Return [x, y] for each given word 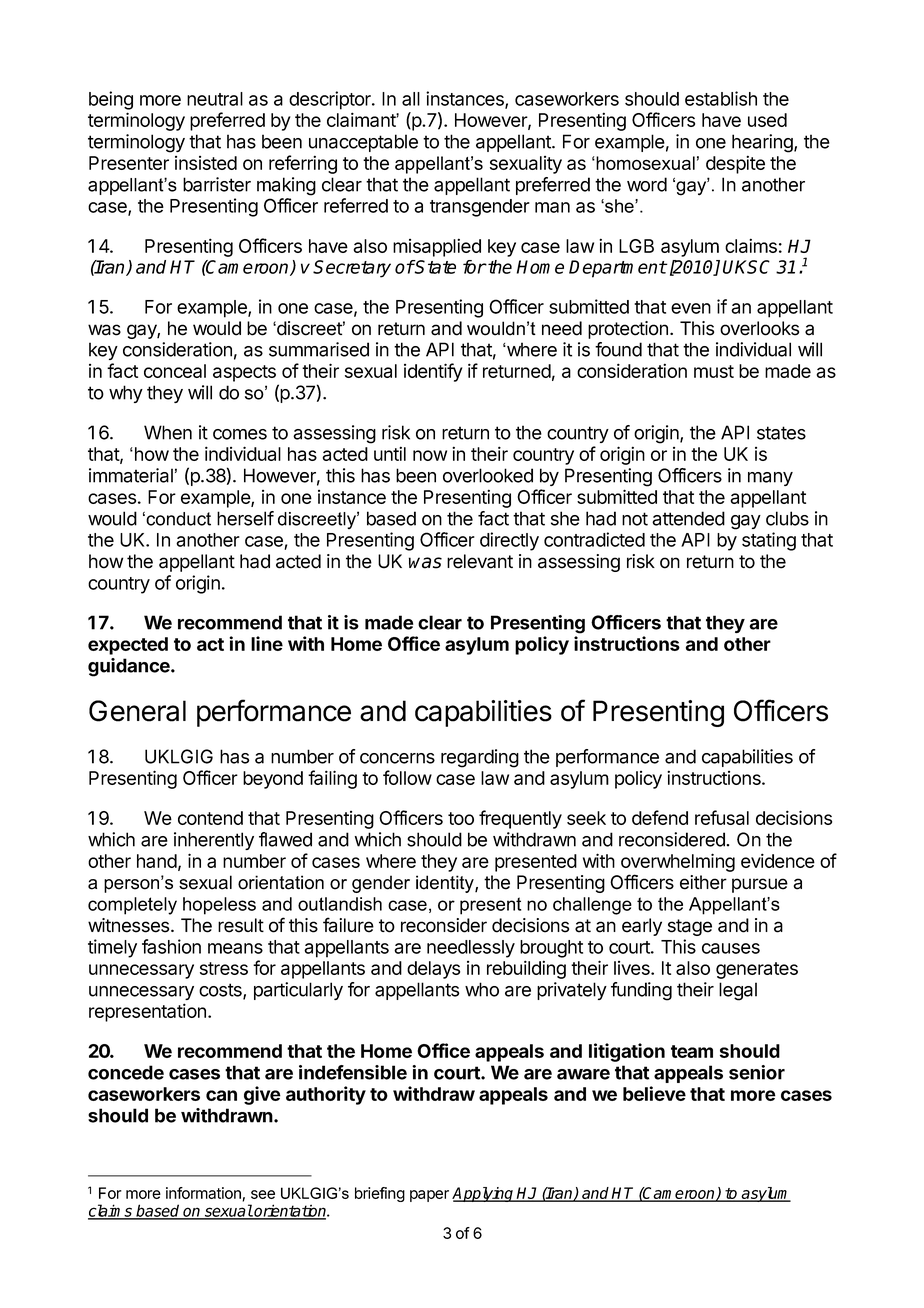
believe [654, 1093]
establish [721, 98]
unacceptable [363, 143]
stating [769, 541]
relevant [480, 561]
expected [128, 646]
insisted [206, 163]
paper [429, 1196]
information [204, 1194]
